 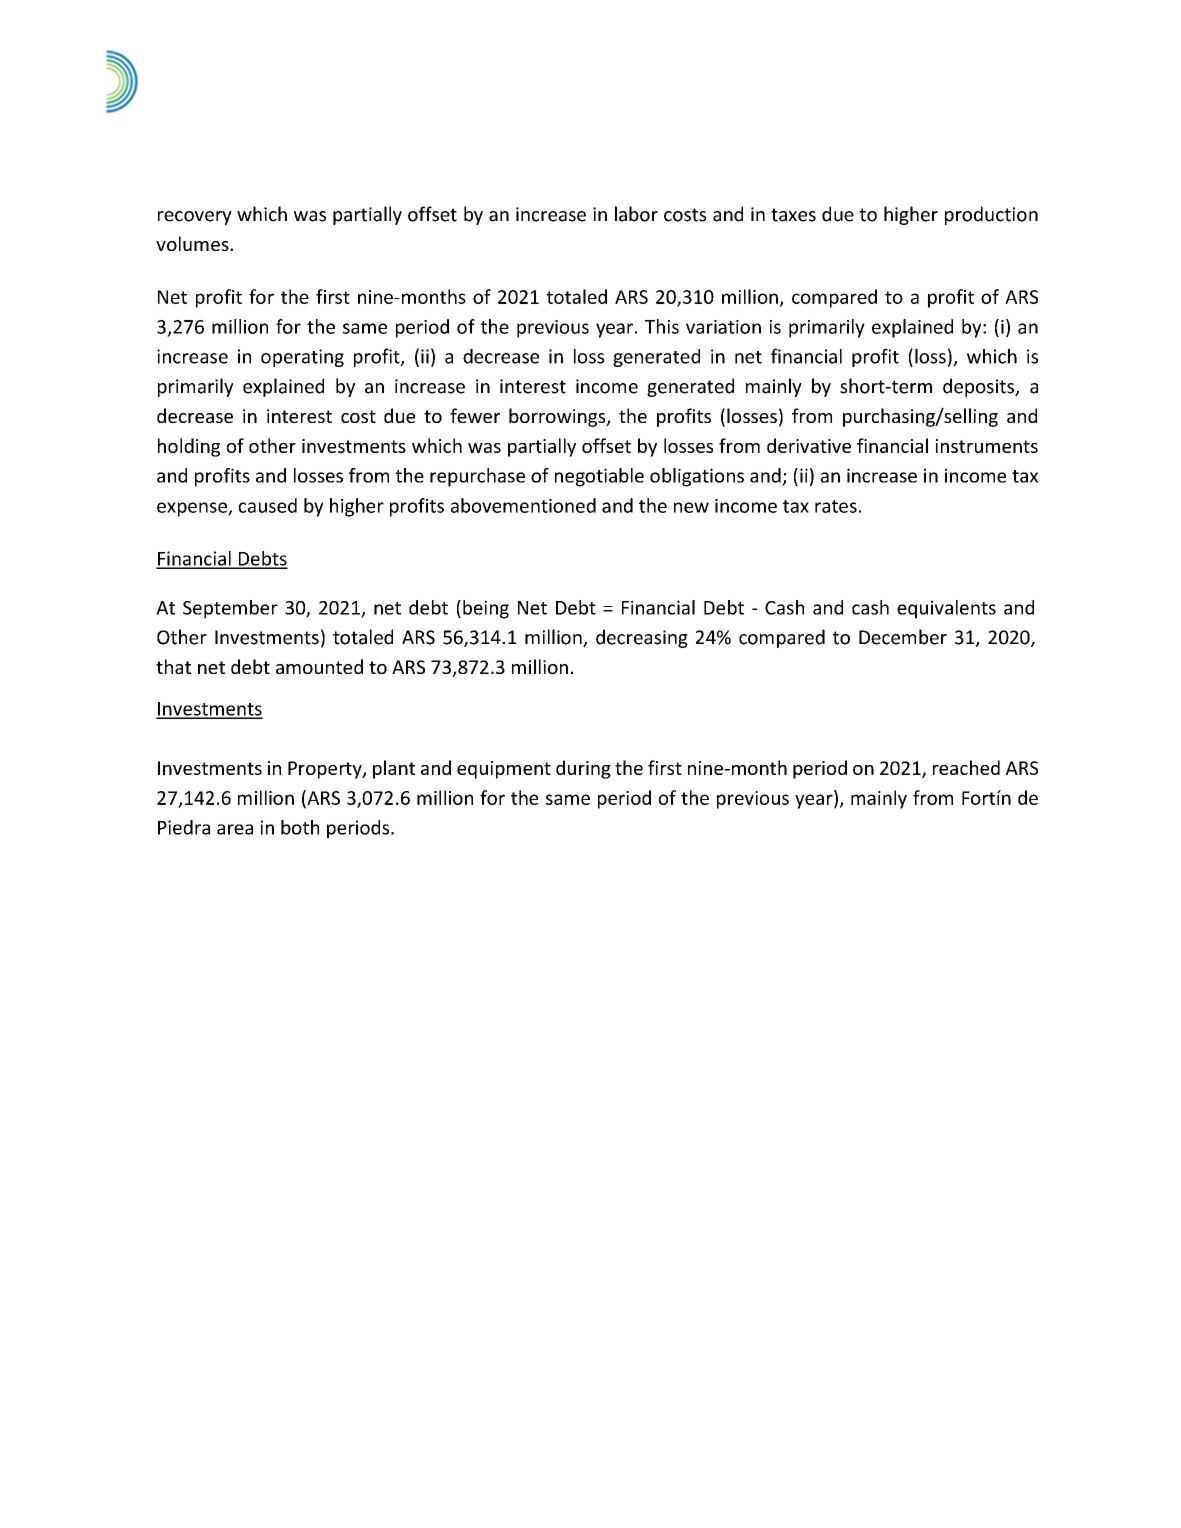 What do you see at coordinates (523, 505) in the image?
I see `abovementioned` at bounding box center [523, 505].
